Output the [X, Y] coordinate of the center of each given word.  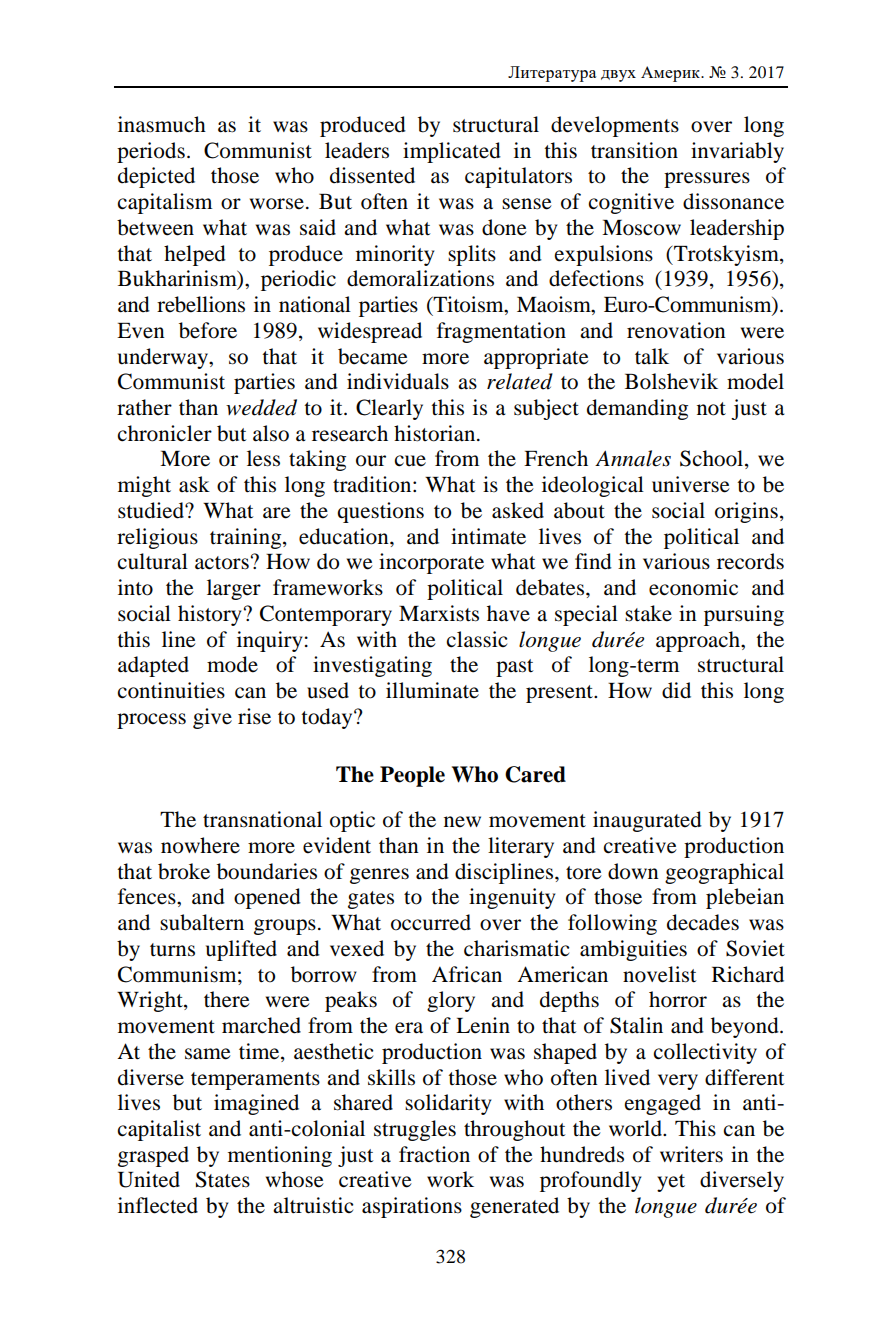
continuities [171, 690]
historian [436, 433]
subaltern [202, 922]
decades [703, 922]
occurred [431, 922]
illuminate [432, 690]
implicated [452, 152]
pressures [707, 180]
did [676, 690]
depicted [156, 177]
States [223, 1179]
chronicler [165, 433]
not [711, 409]
